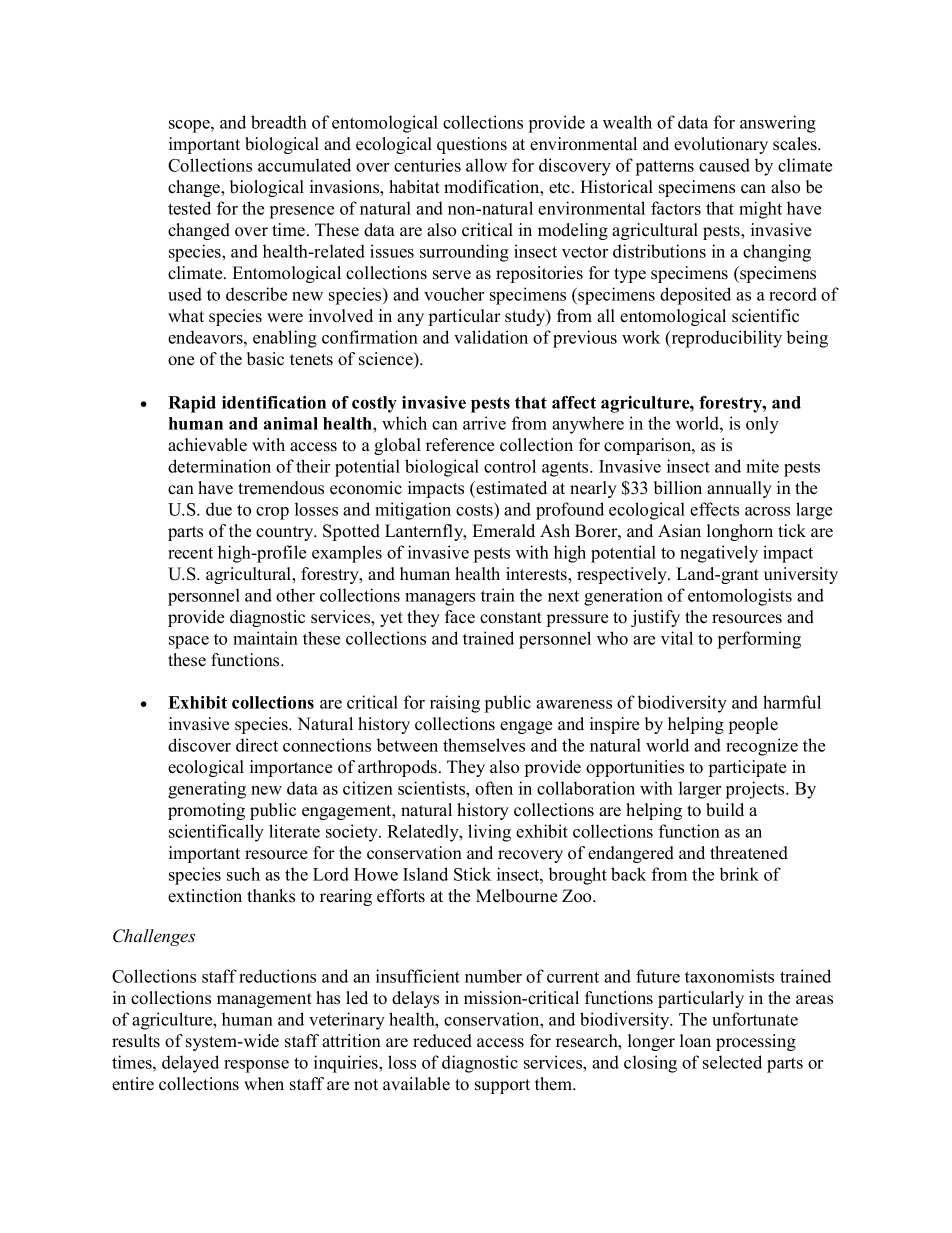 Image resolution: width=952 pixels, height=1233 pixels. I want to click on evolutionary, so click(721, 145).
